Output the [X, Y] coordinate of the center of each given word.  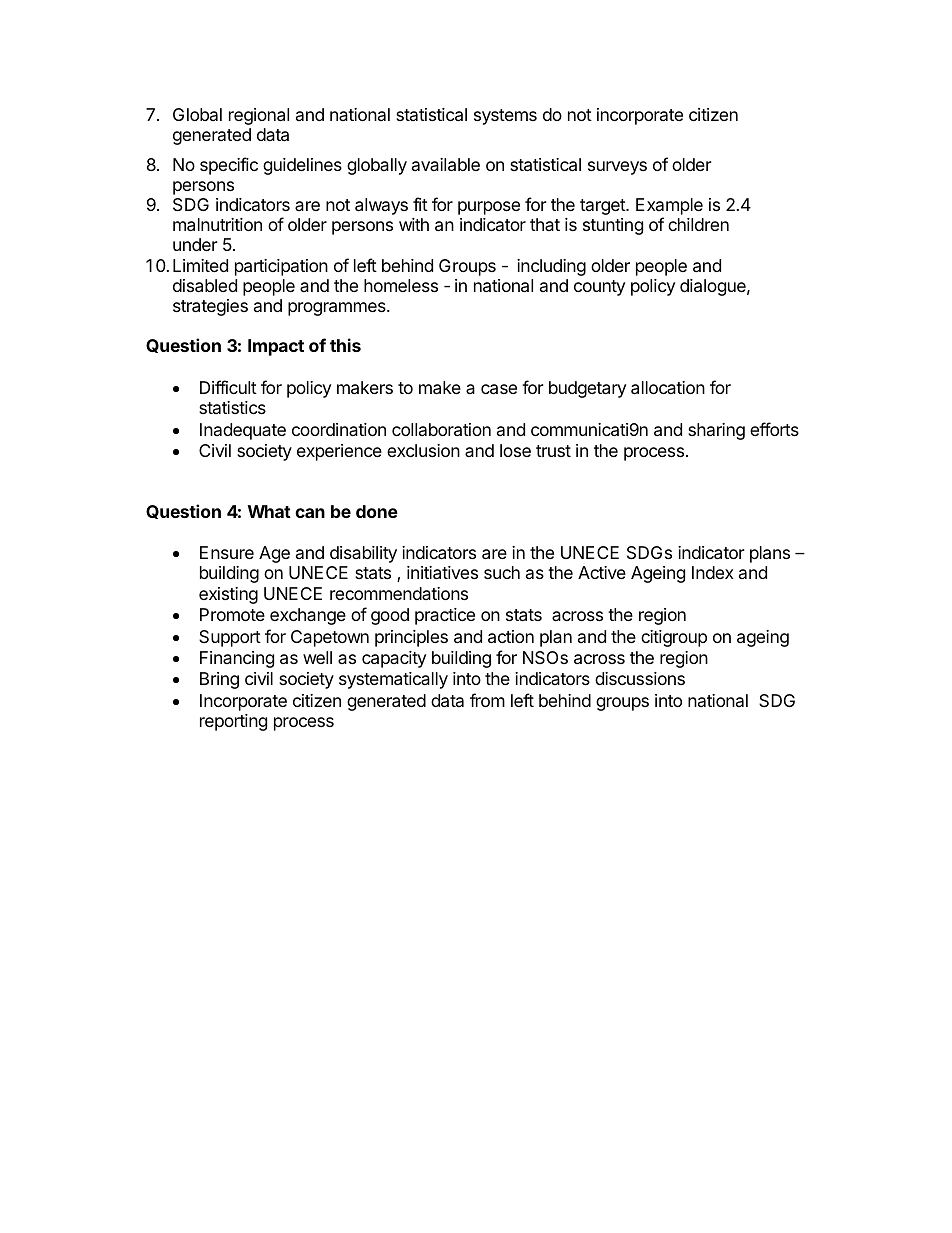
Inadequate [243, 431]
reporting [233, 722]
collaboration [441, 430]
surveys [617, 168]
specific [229, 166]
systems [505, 117]
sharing [716, 431]
